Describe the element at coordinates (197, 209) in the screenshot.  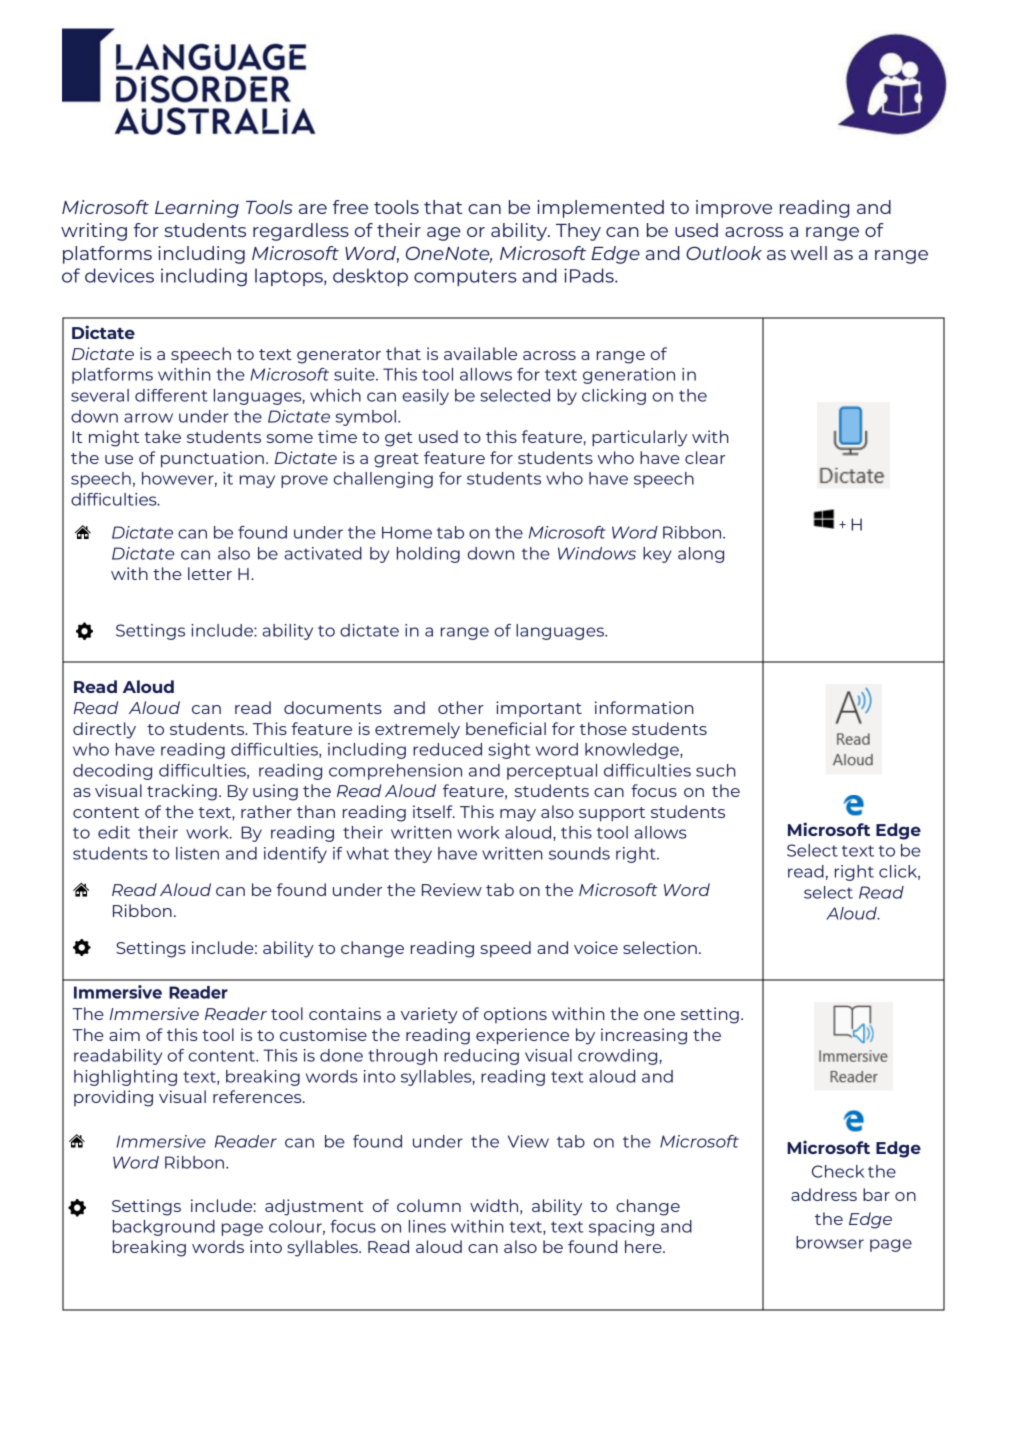
I see `Learning` at that location.
